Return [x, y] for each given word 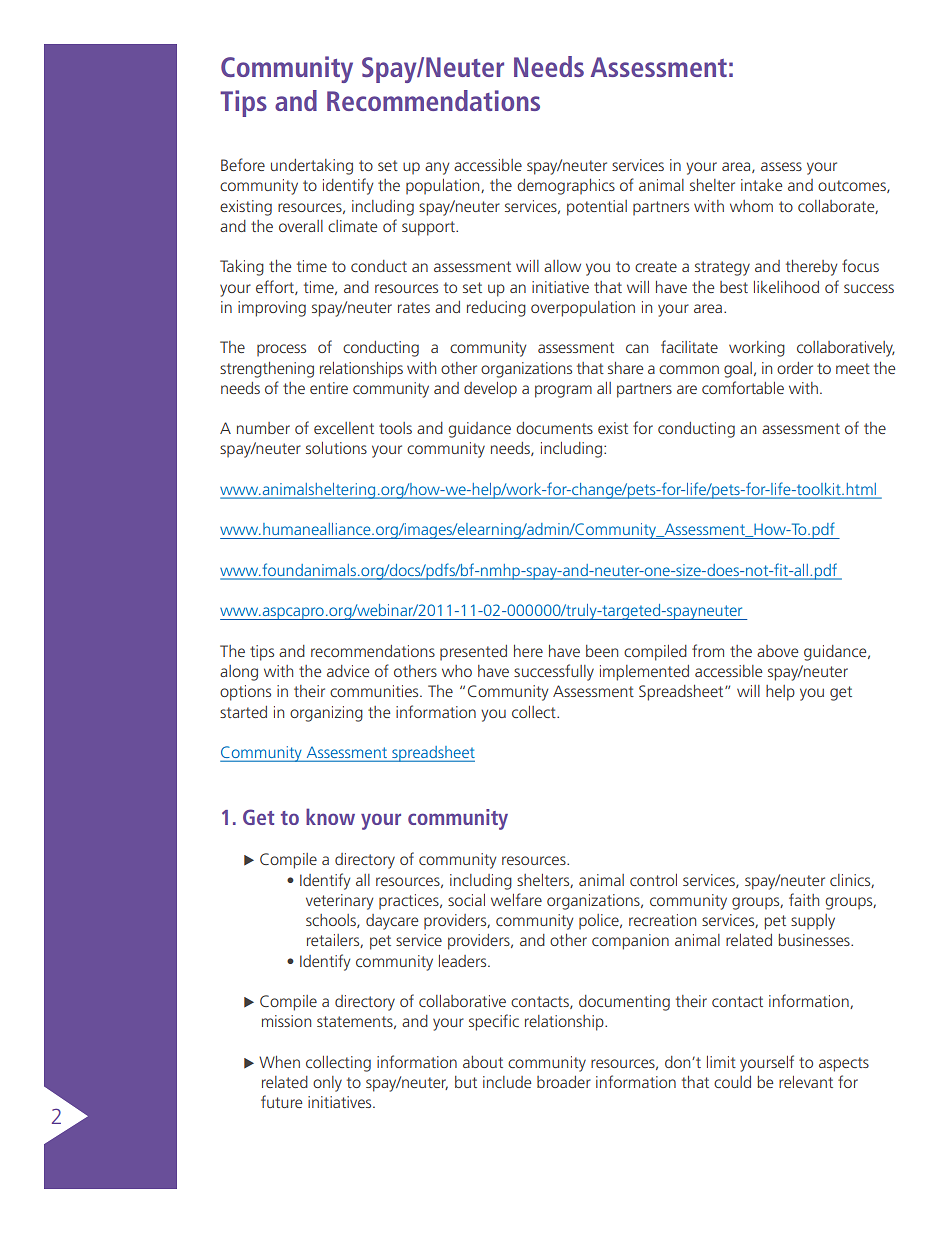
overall [301, 226]
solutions [336, 448]
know [330, 816]
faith [804, 899]
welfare [516, 899]
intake [761, 185]
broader [564, 1082]
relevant [806, 1082]
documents [554, 428]
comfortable [743, 387]
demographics [566, 187]
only [327, 1084]
